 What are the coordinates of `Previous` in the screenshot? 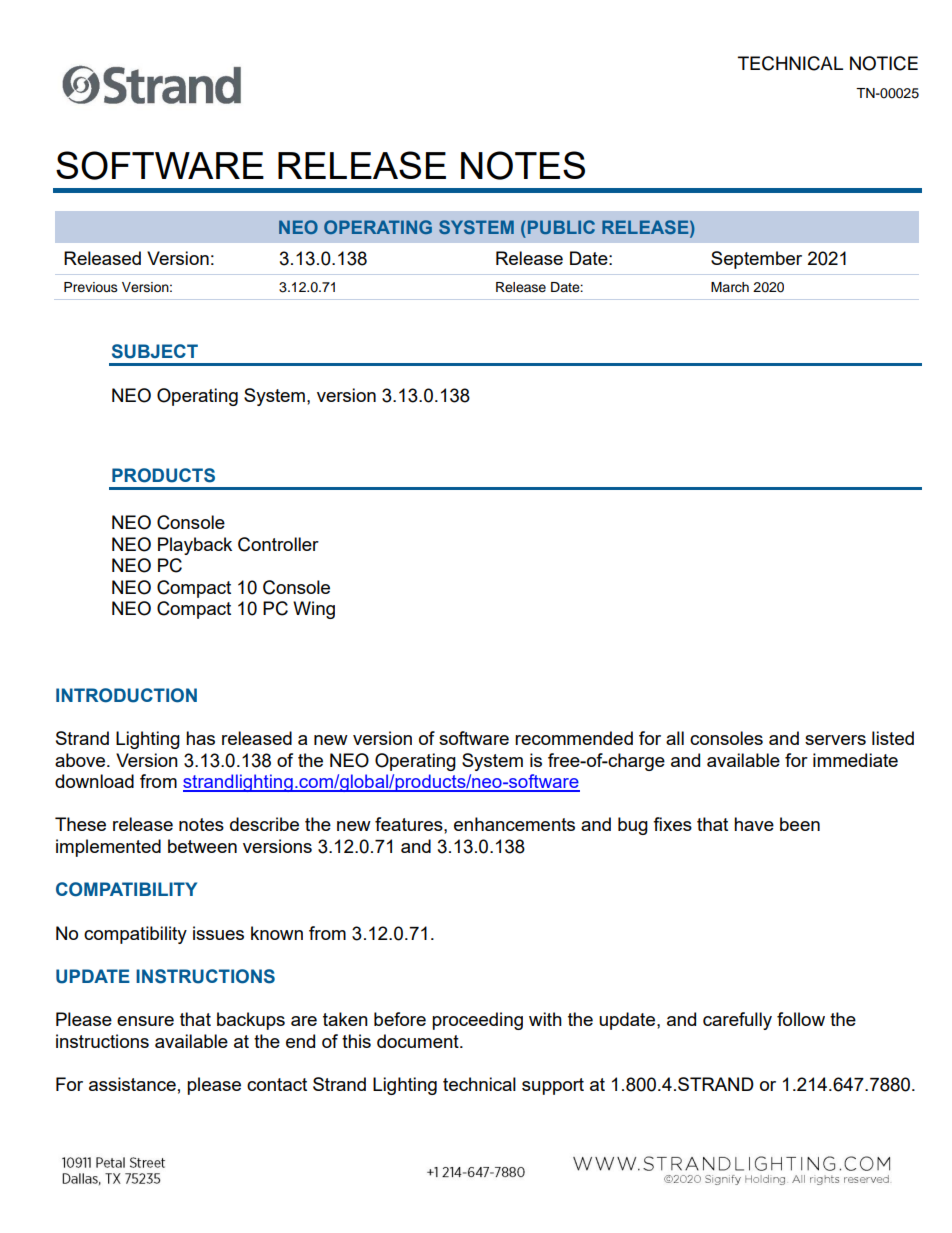 It's located at (91, 287).
